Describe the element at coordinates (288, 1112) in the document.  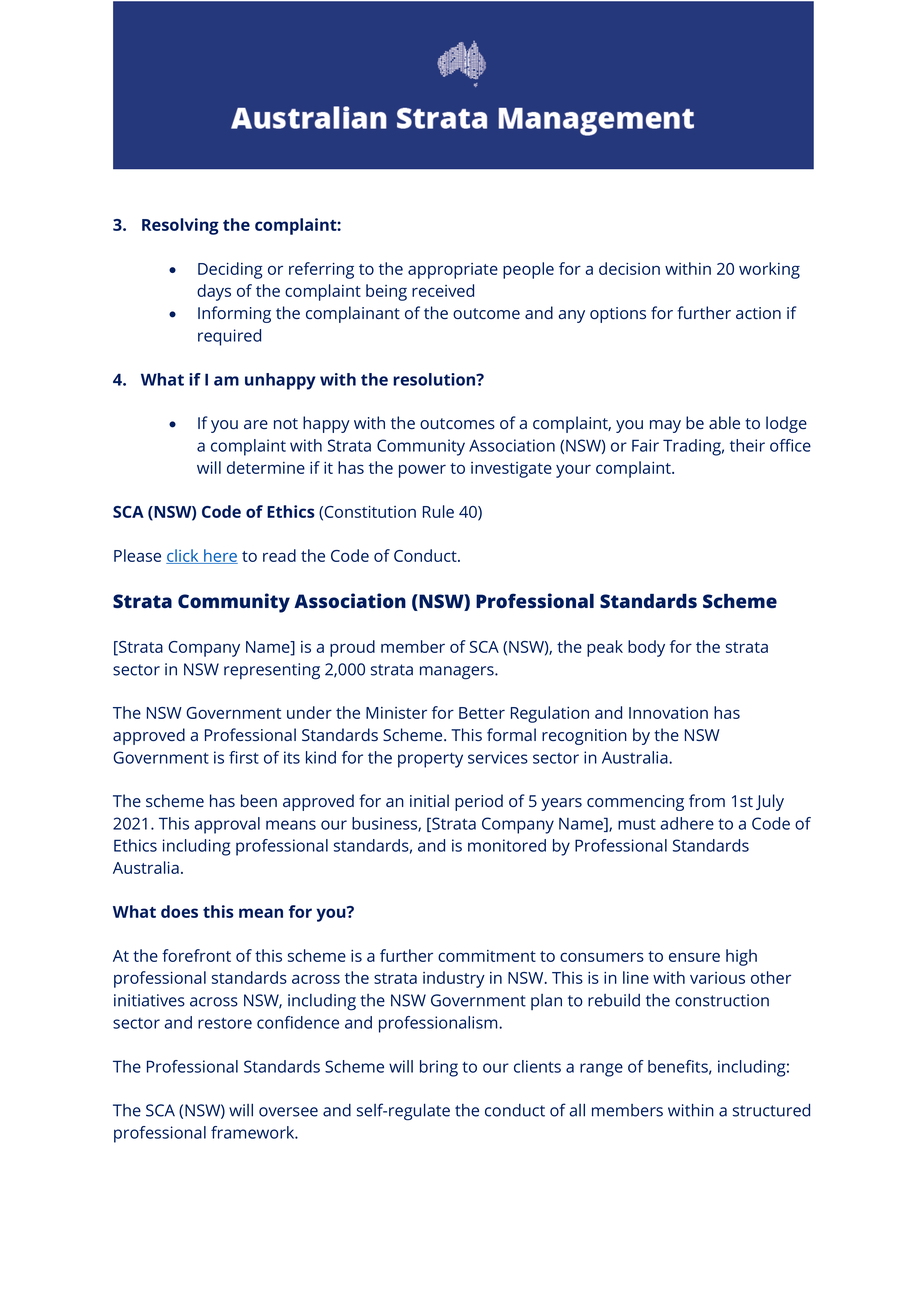
I see `oversee` at that location.
